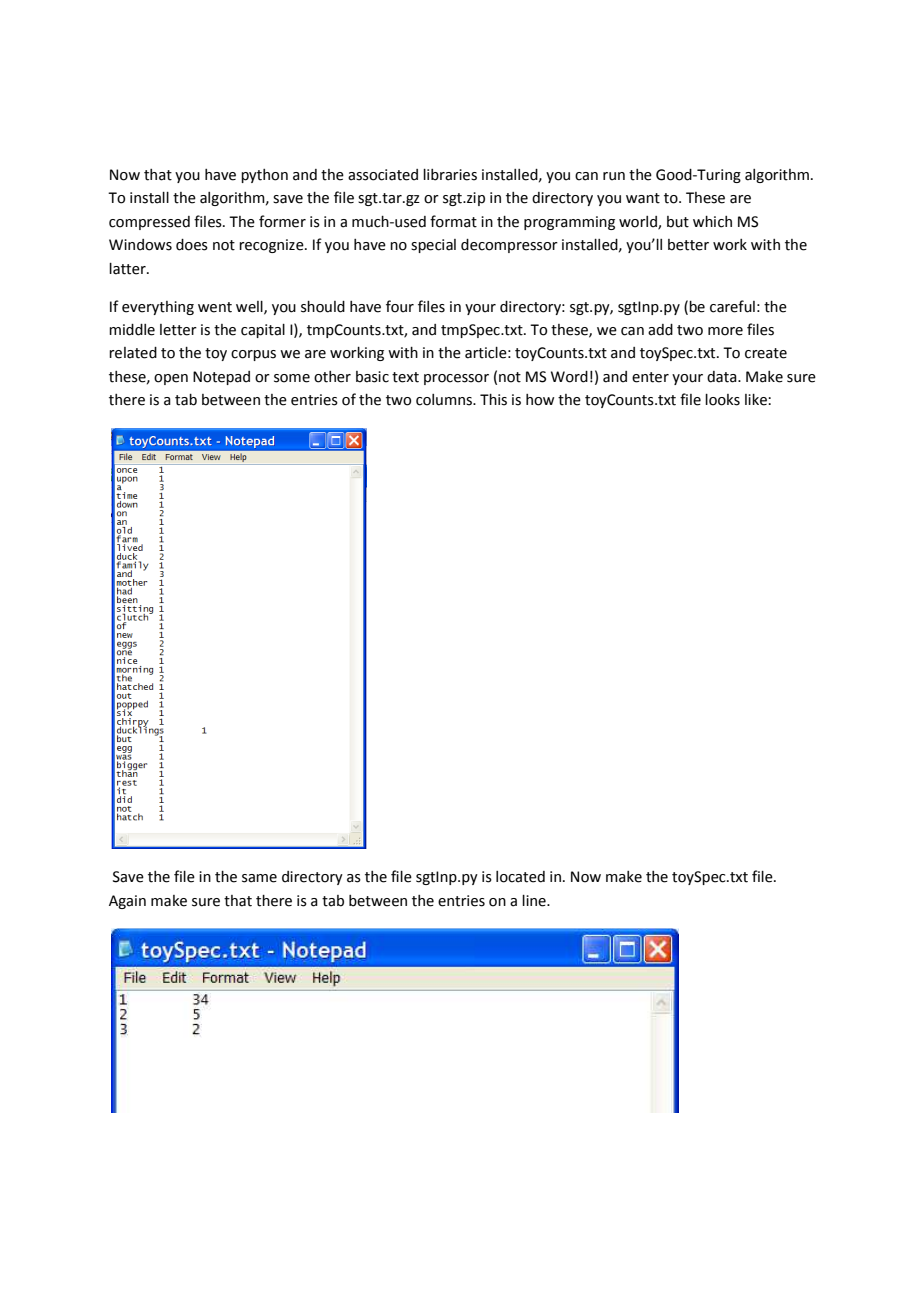 The width and height of the page is (924, 1308). What do you see at coordinates (259, 878) in the page?
I see `same` at bounding box center [259, 878].
